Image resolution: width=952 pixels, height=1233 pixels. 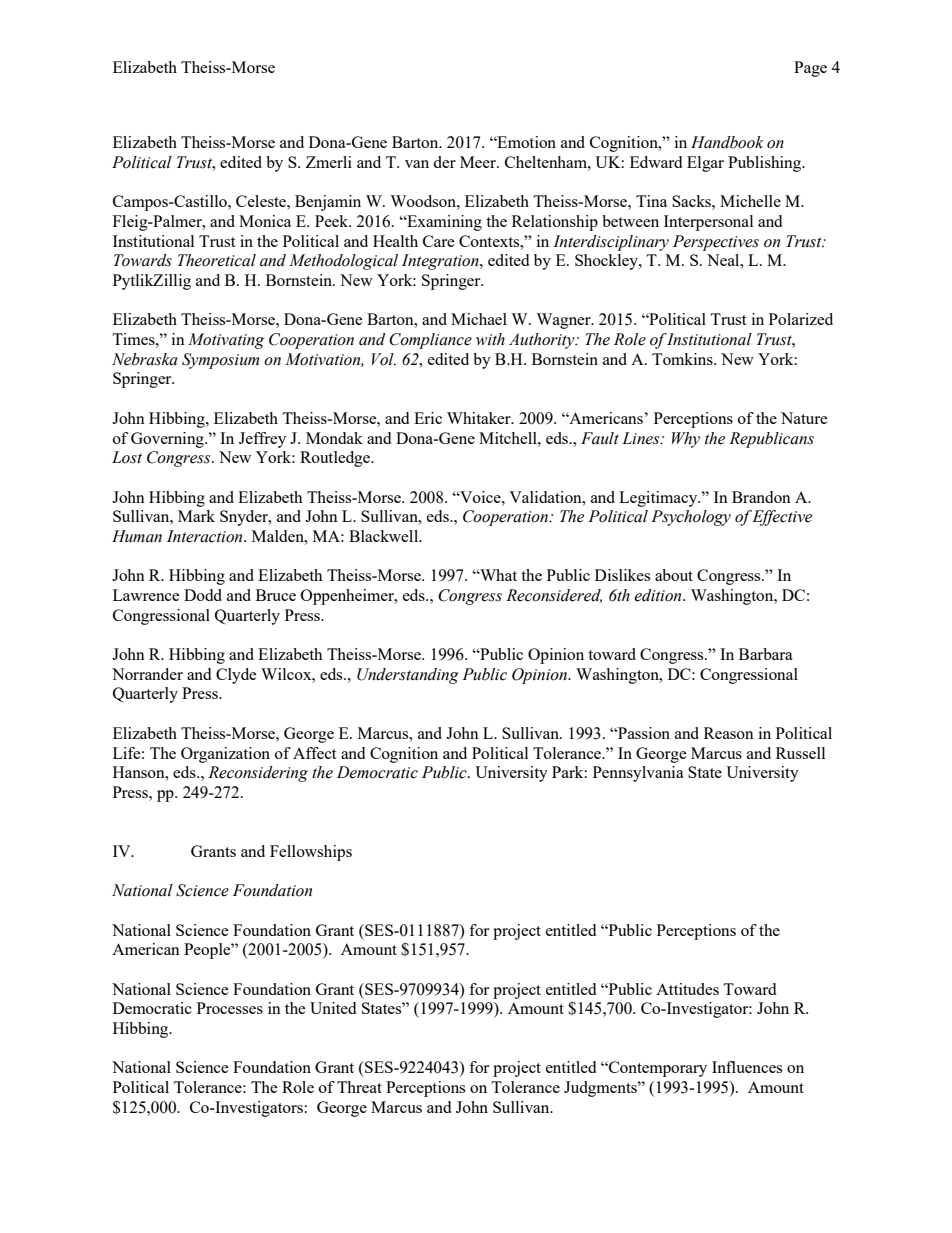 I want to click on Dodd, so click(x=203, y=595).
